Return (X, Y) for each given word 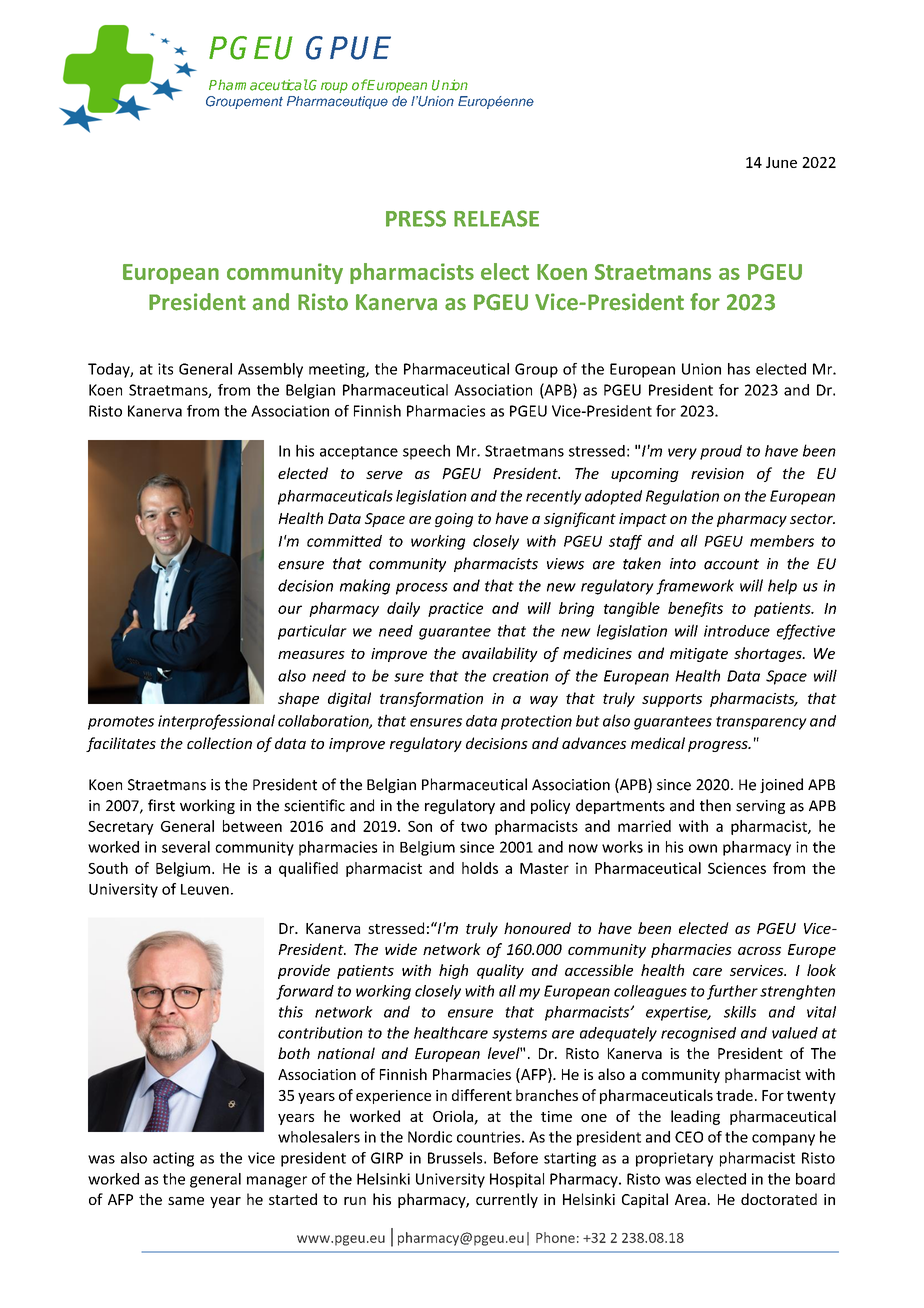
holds (480, 868)
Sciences (737, 868)
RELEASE (496, 218)
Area (690, 1199)
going (454, 520)
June (781, 162)
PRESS (416, 218)
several (186, 847)
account (731, 564)
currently (507, 1200)
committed (344, 541)
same (186, 1201)
